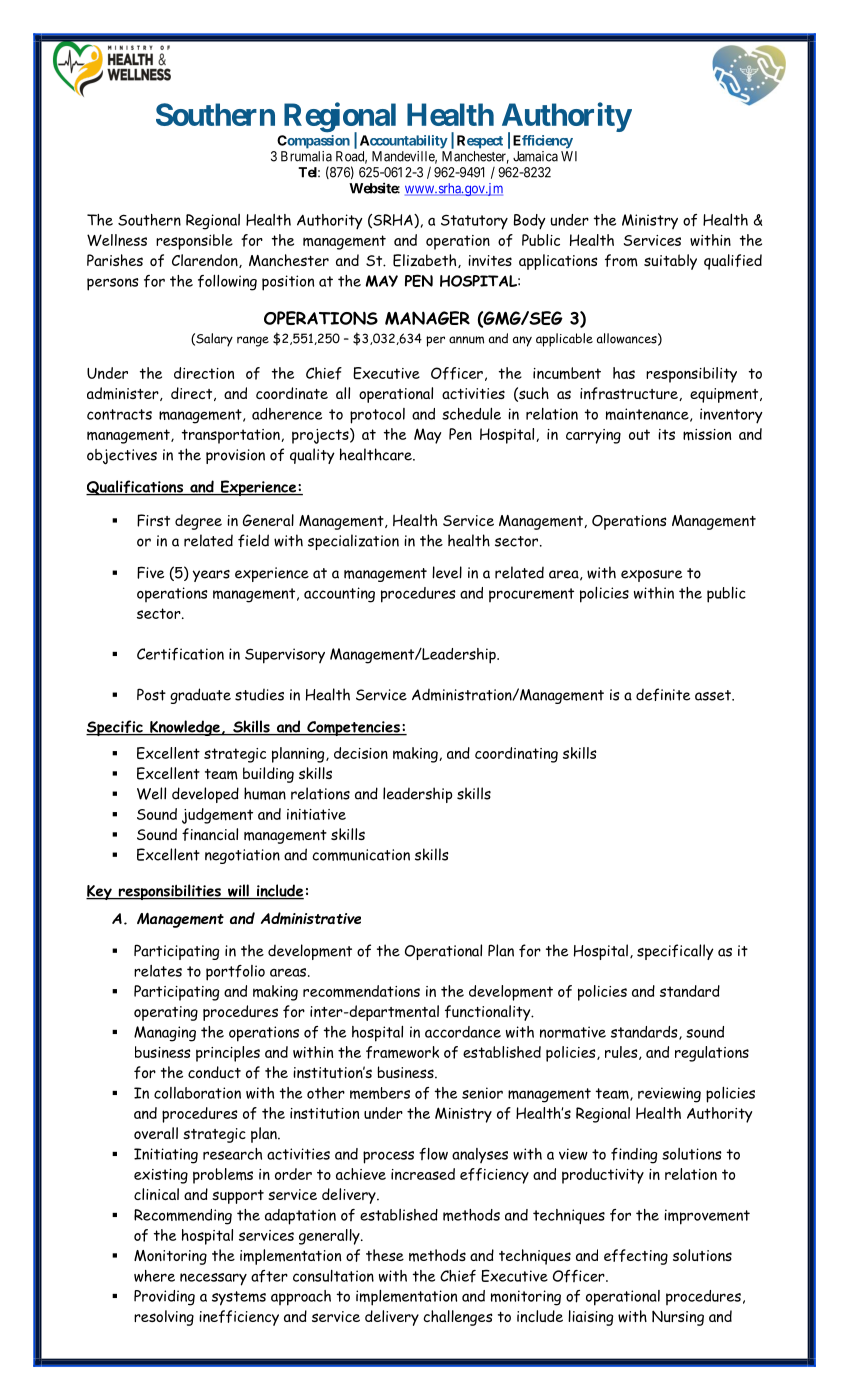 This page has width=849, height=1400. I want to click on operating, so click(166, 1013).
